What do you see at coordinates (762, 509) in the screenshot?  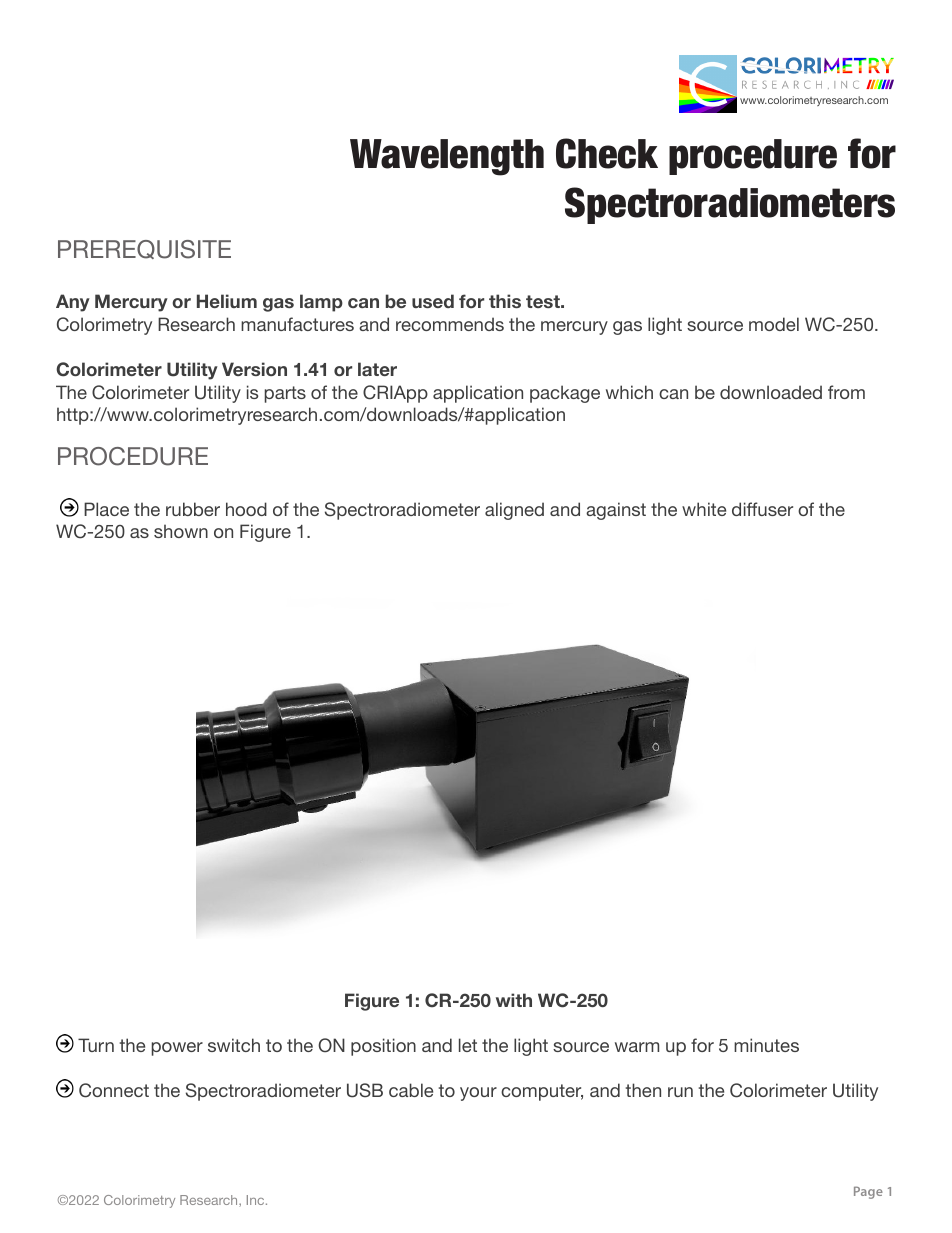 I see `diffuser` at bounding box center [762, 509].
